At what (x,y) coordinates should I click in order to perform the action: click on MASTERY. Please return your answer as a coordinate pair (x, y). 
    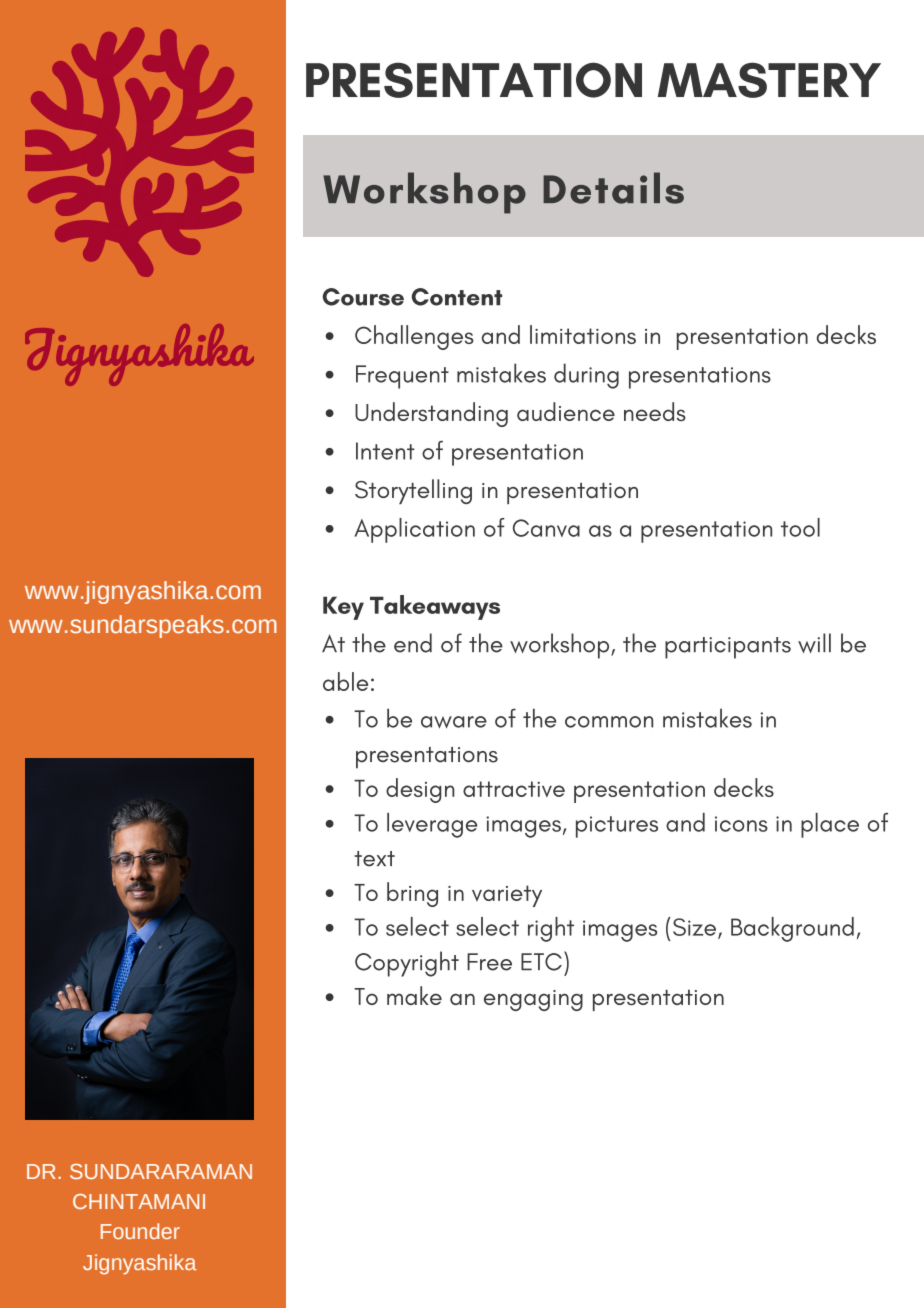
    Looking at the image, I should click on (769, 80).
